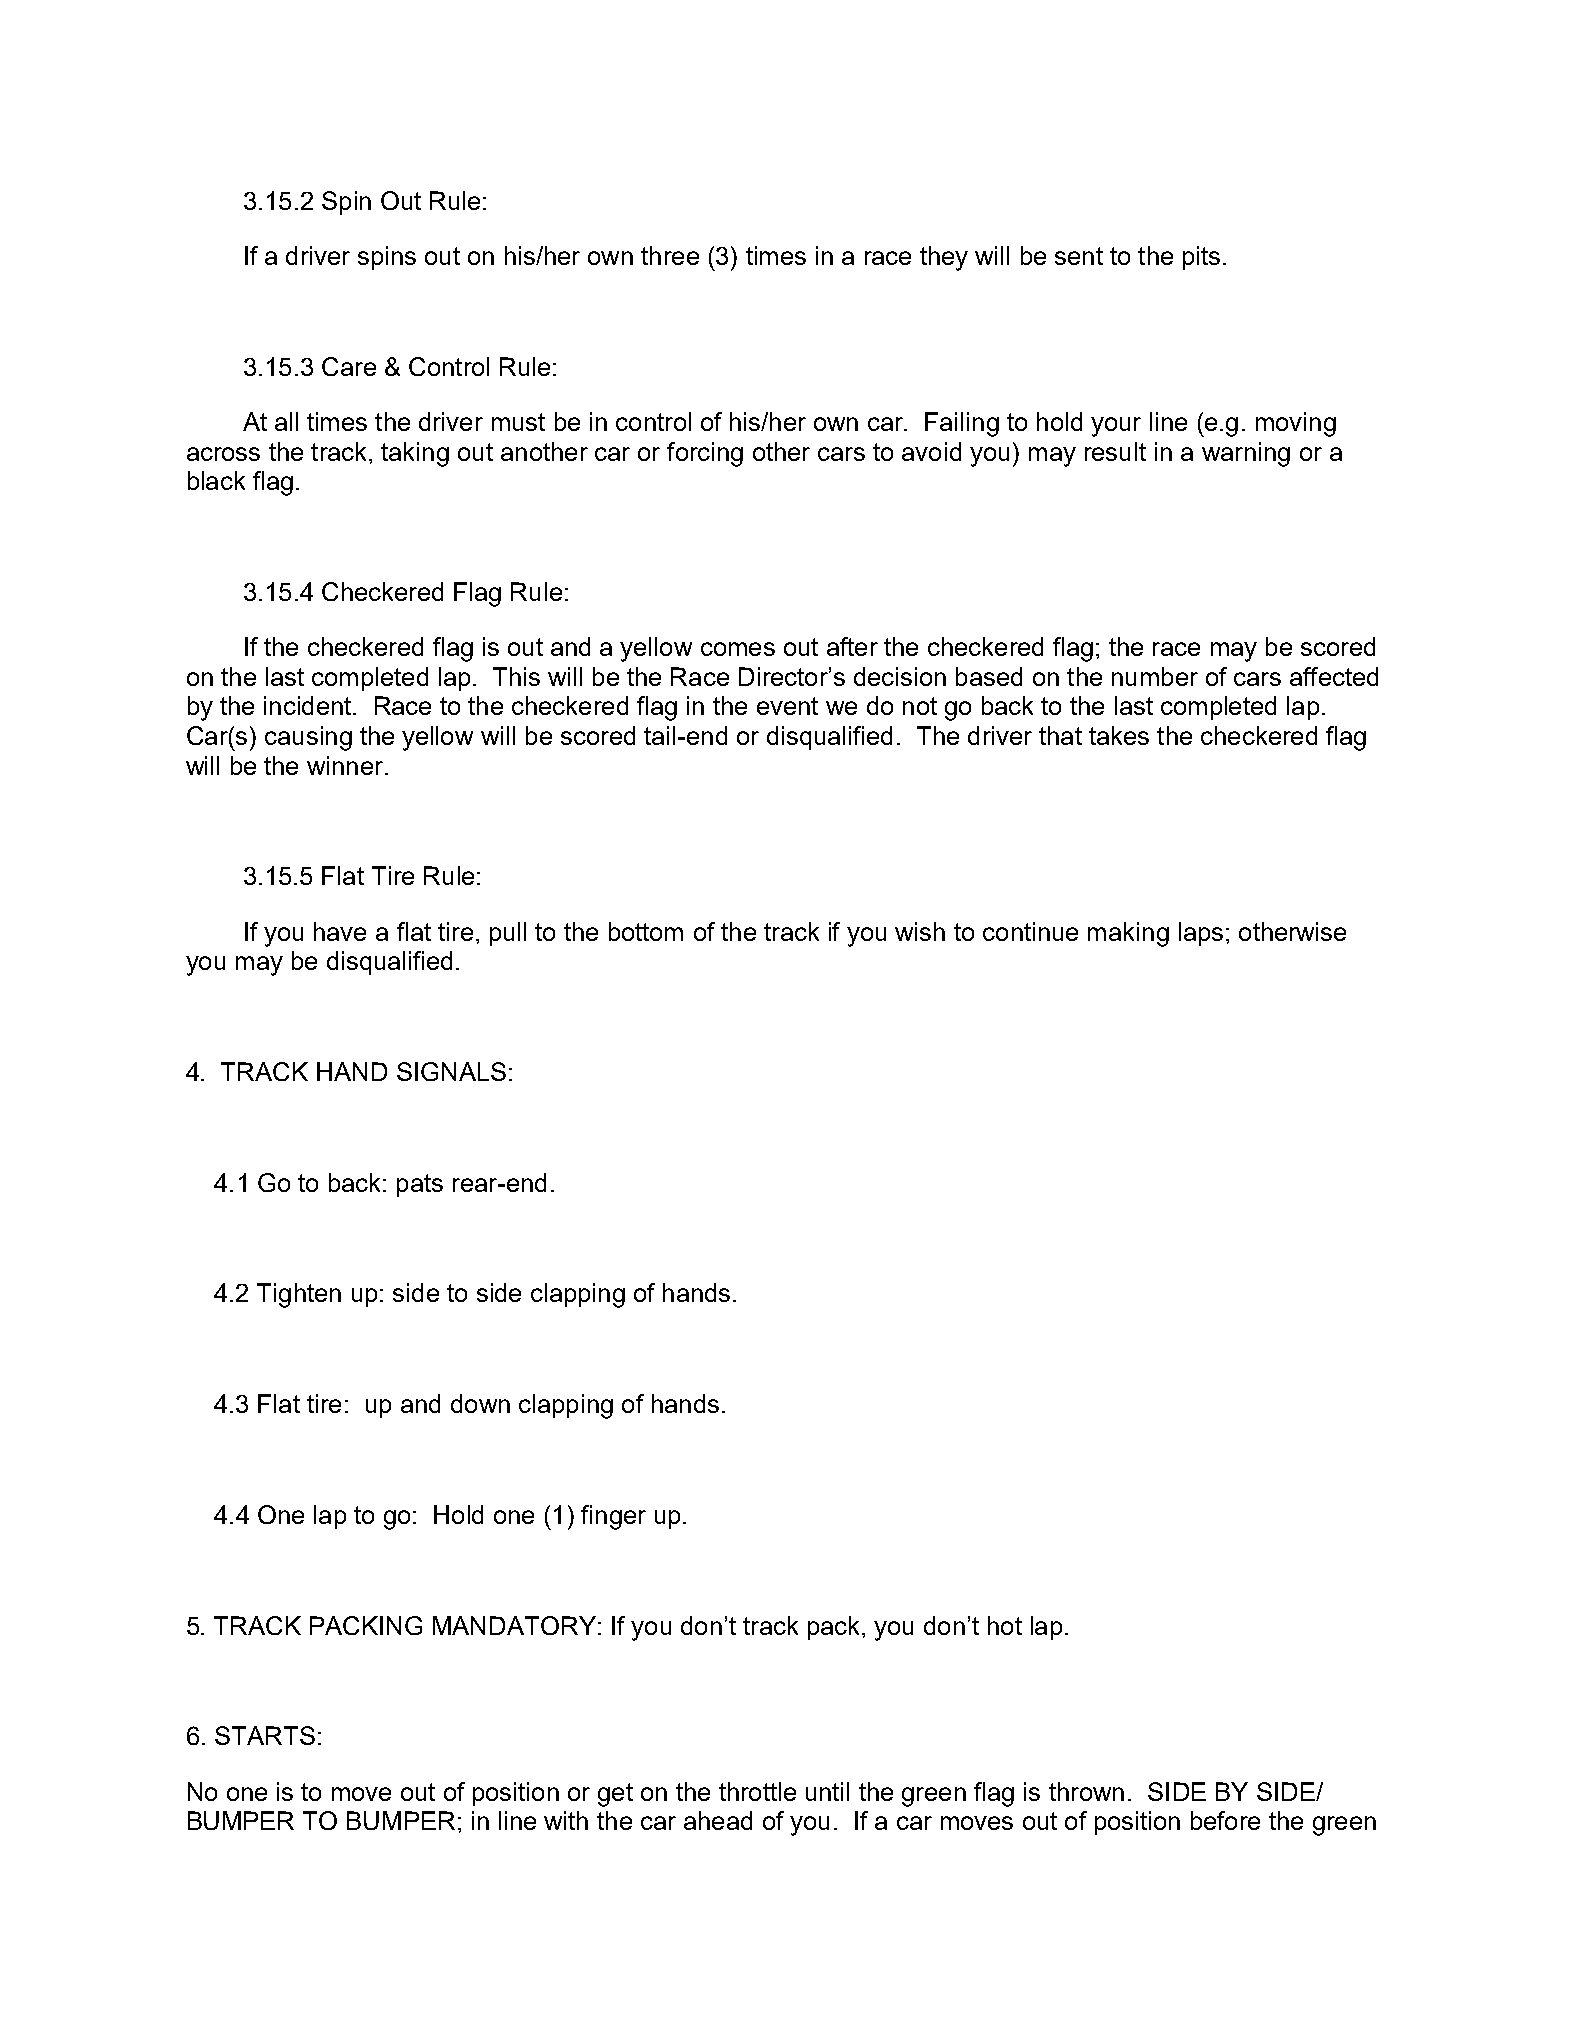  Describe the element at coordinates (1119, 735) in the page. I see `takes` at that location.
